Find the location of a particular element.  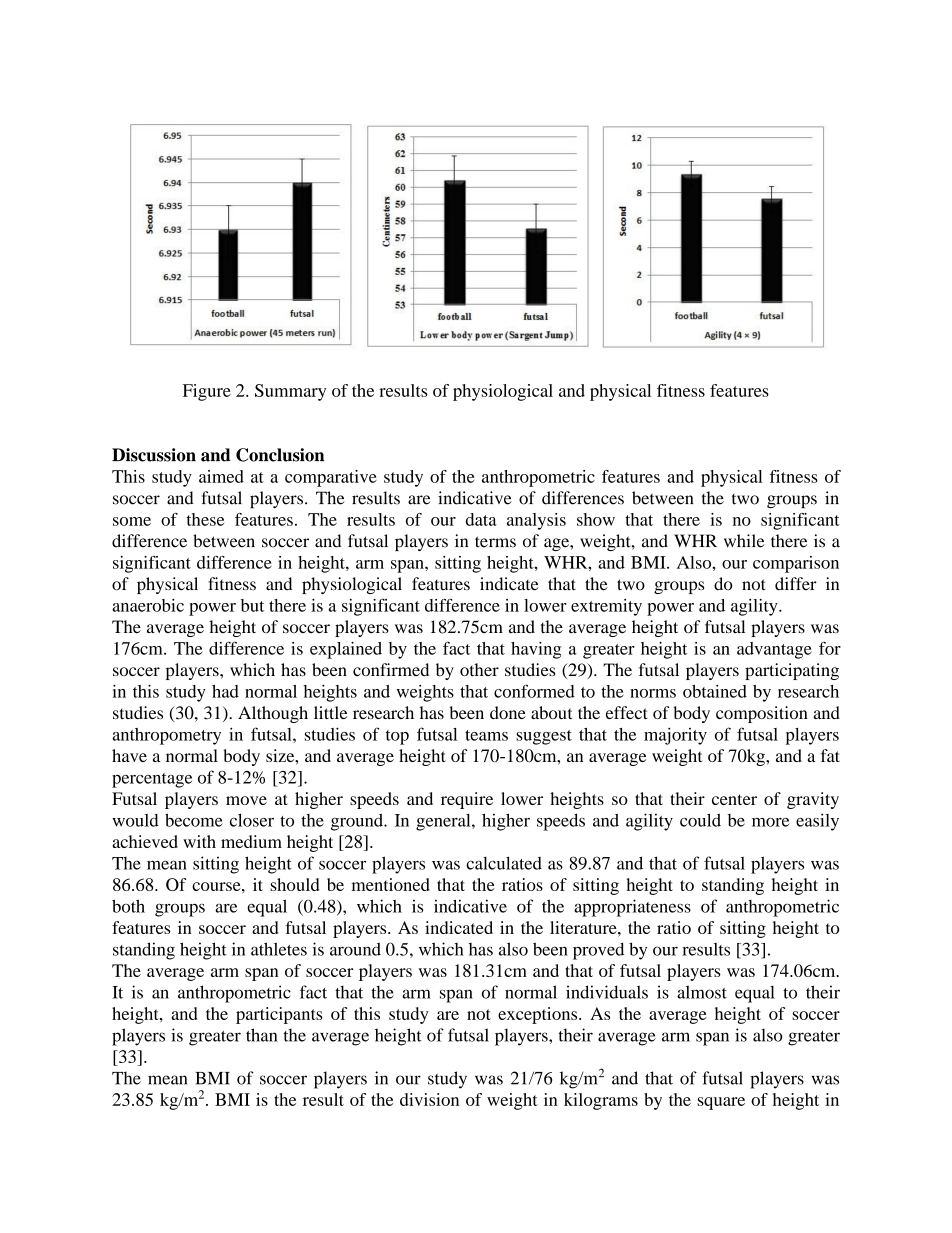

but is located at coordinates (252, 605).
